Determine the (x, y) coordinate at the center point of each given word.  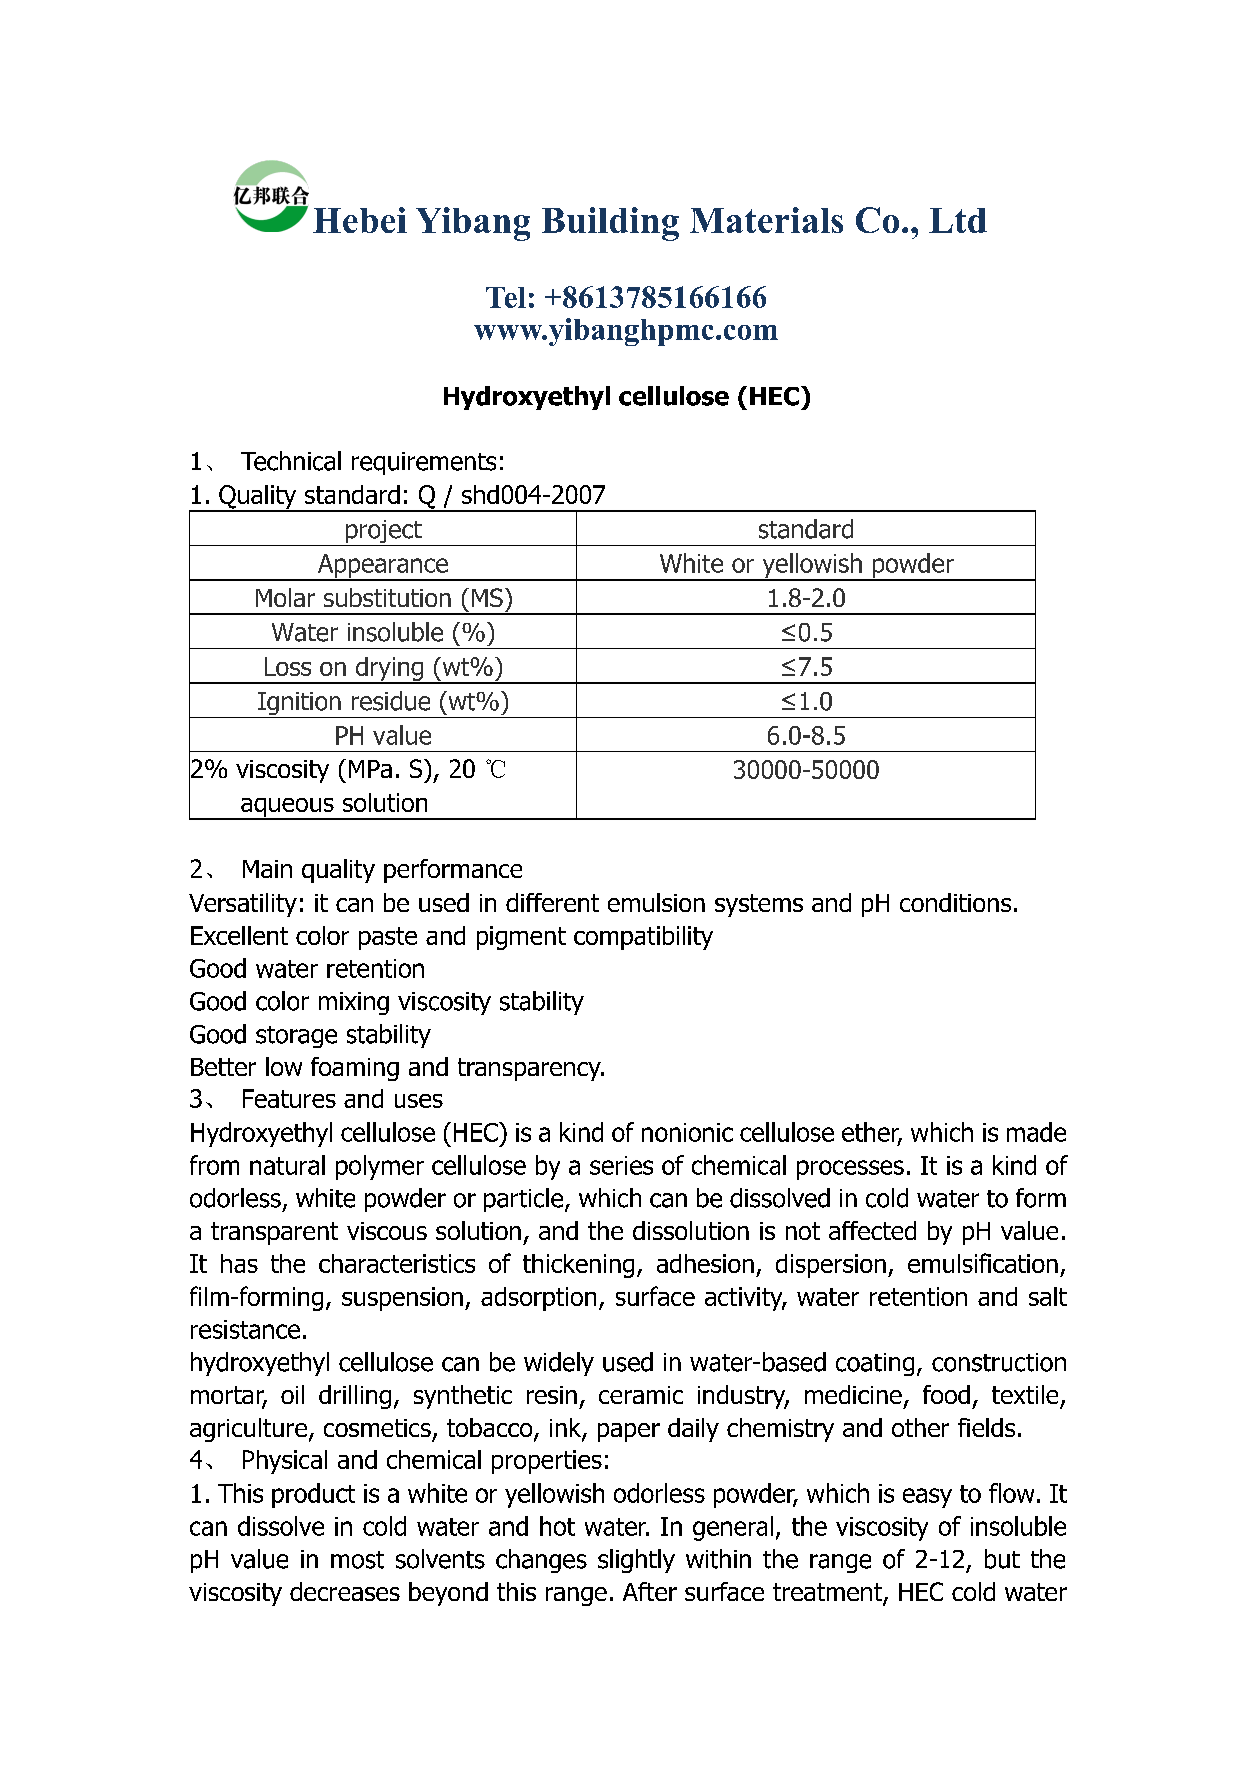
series (621, 1165)
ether (872, 1133)
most (357, 1560)
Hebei (360, 220)
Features (289, 1098)
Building (610, 224)
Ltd (958, 220)
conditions (955, 902)
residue (391, 701)
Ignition (299, 705)
